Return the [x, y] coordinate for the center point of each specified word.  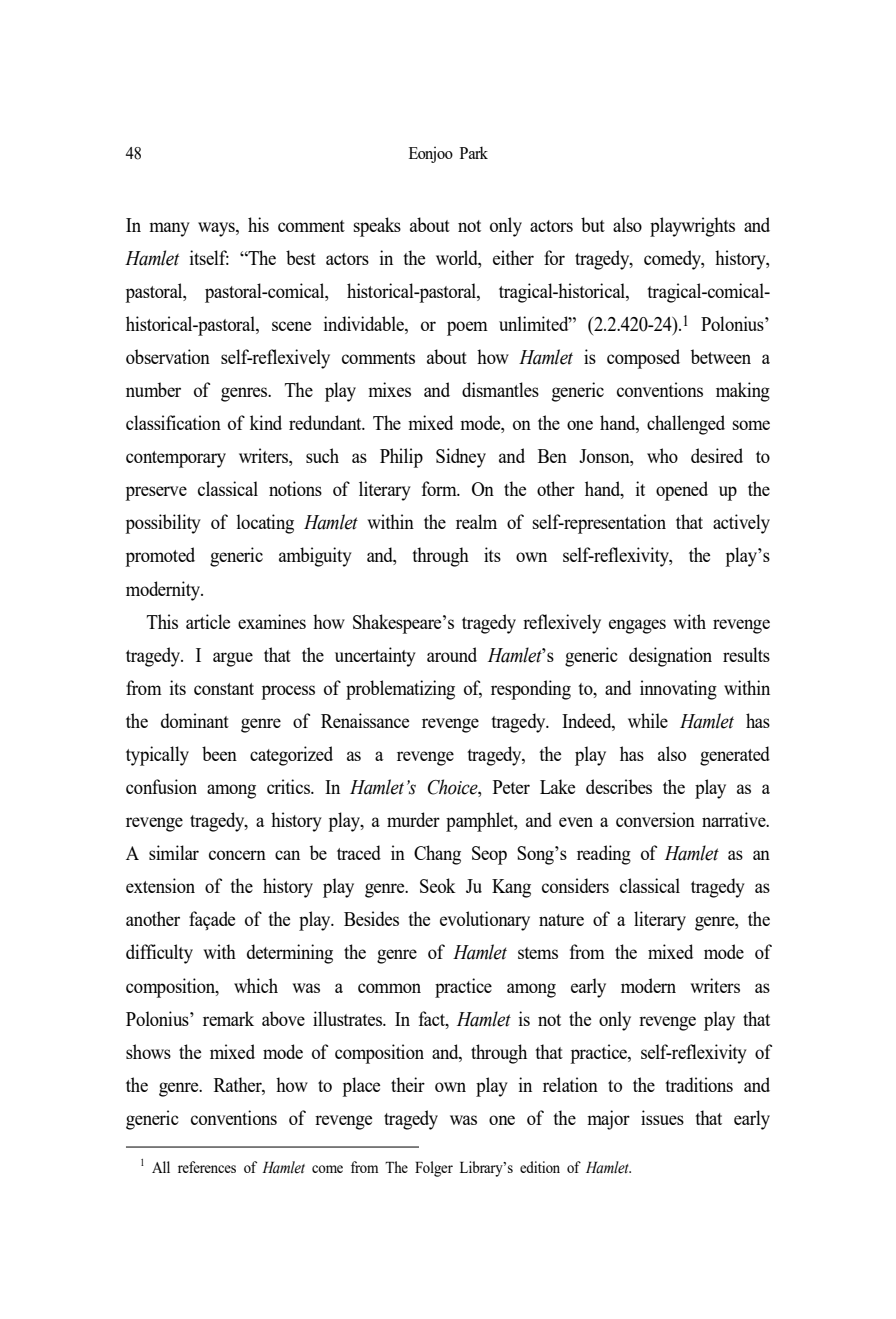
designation [670, 657]
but [593, 224]
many [169, 229]
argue [233, 659]
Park [474, 152]
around [452, 654]
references [207, 1167]
